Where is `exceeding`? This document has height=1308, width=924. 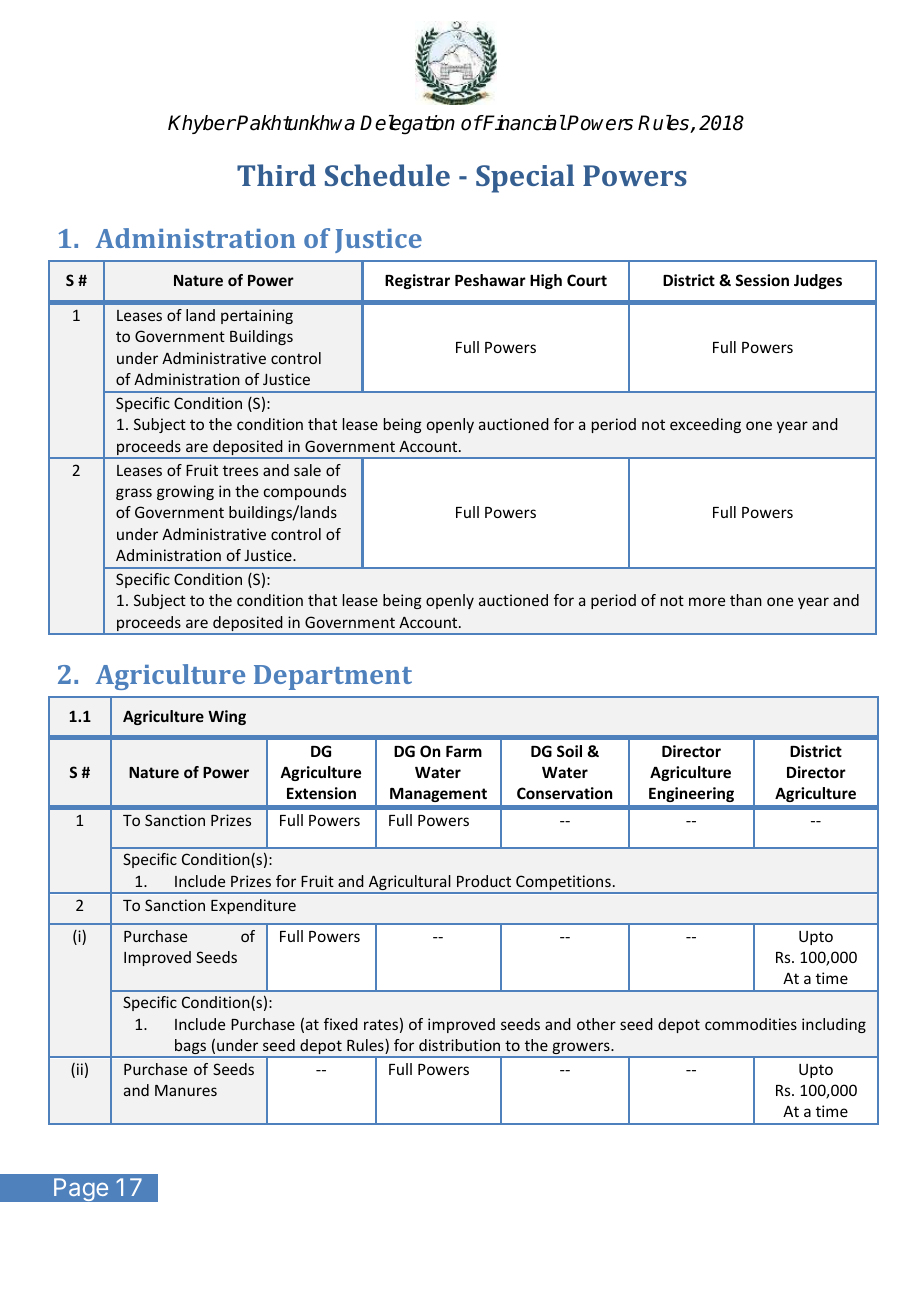 exceeding is located at coordinates (705, 425).
